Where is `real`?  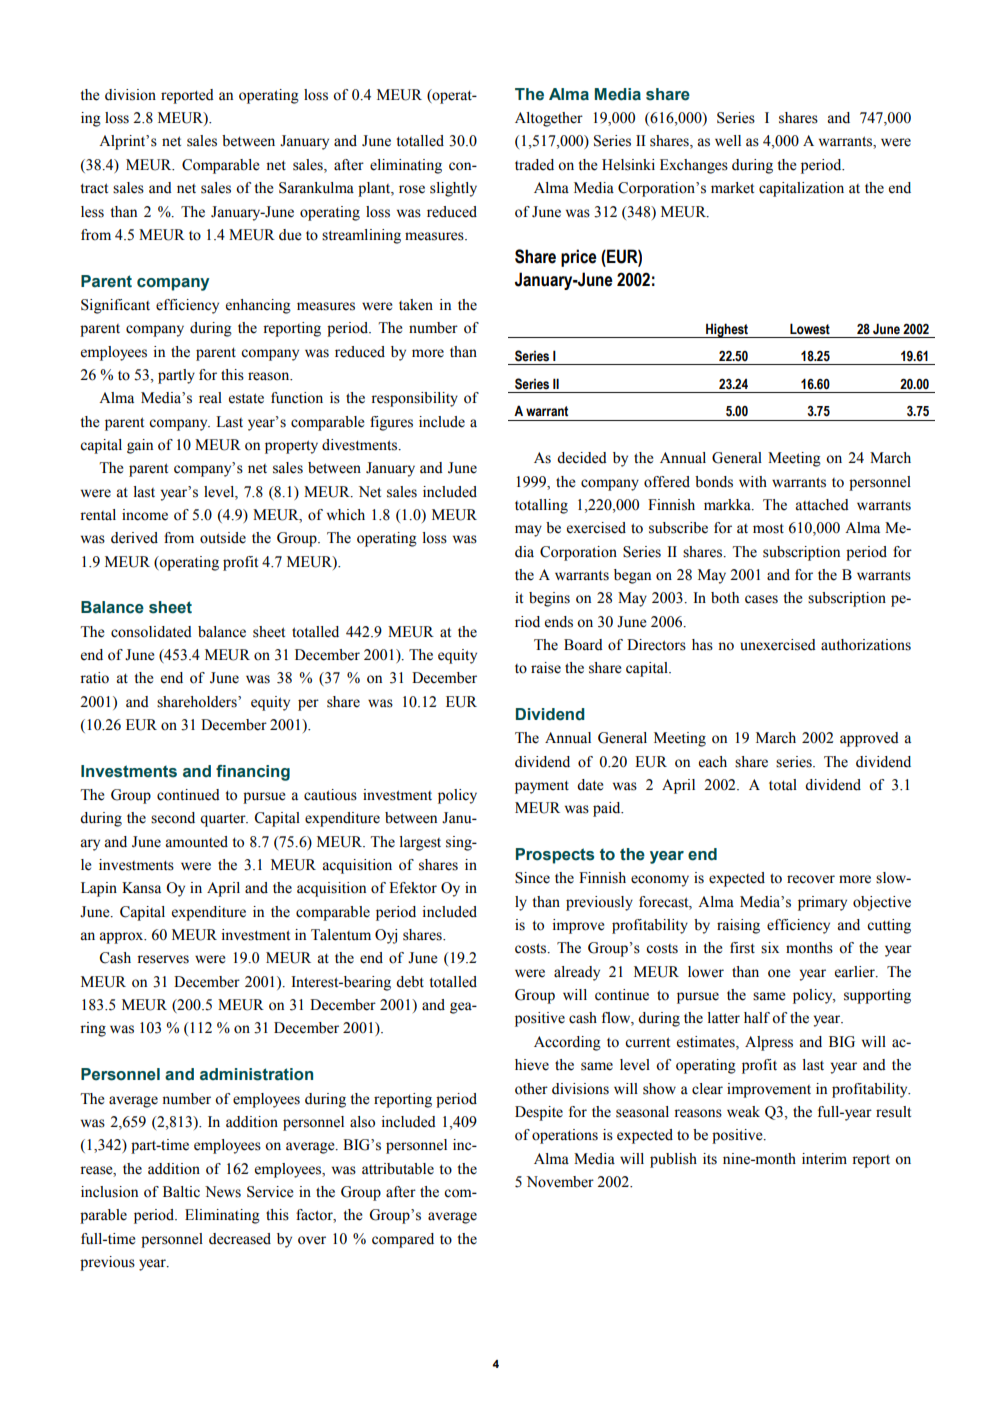 real is located at coordinates (210, 398).
